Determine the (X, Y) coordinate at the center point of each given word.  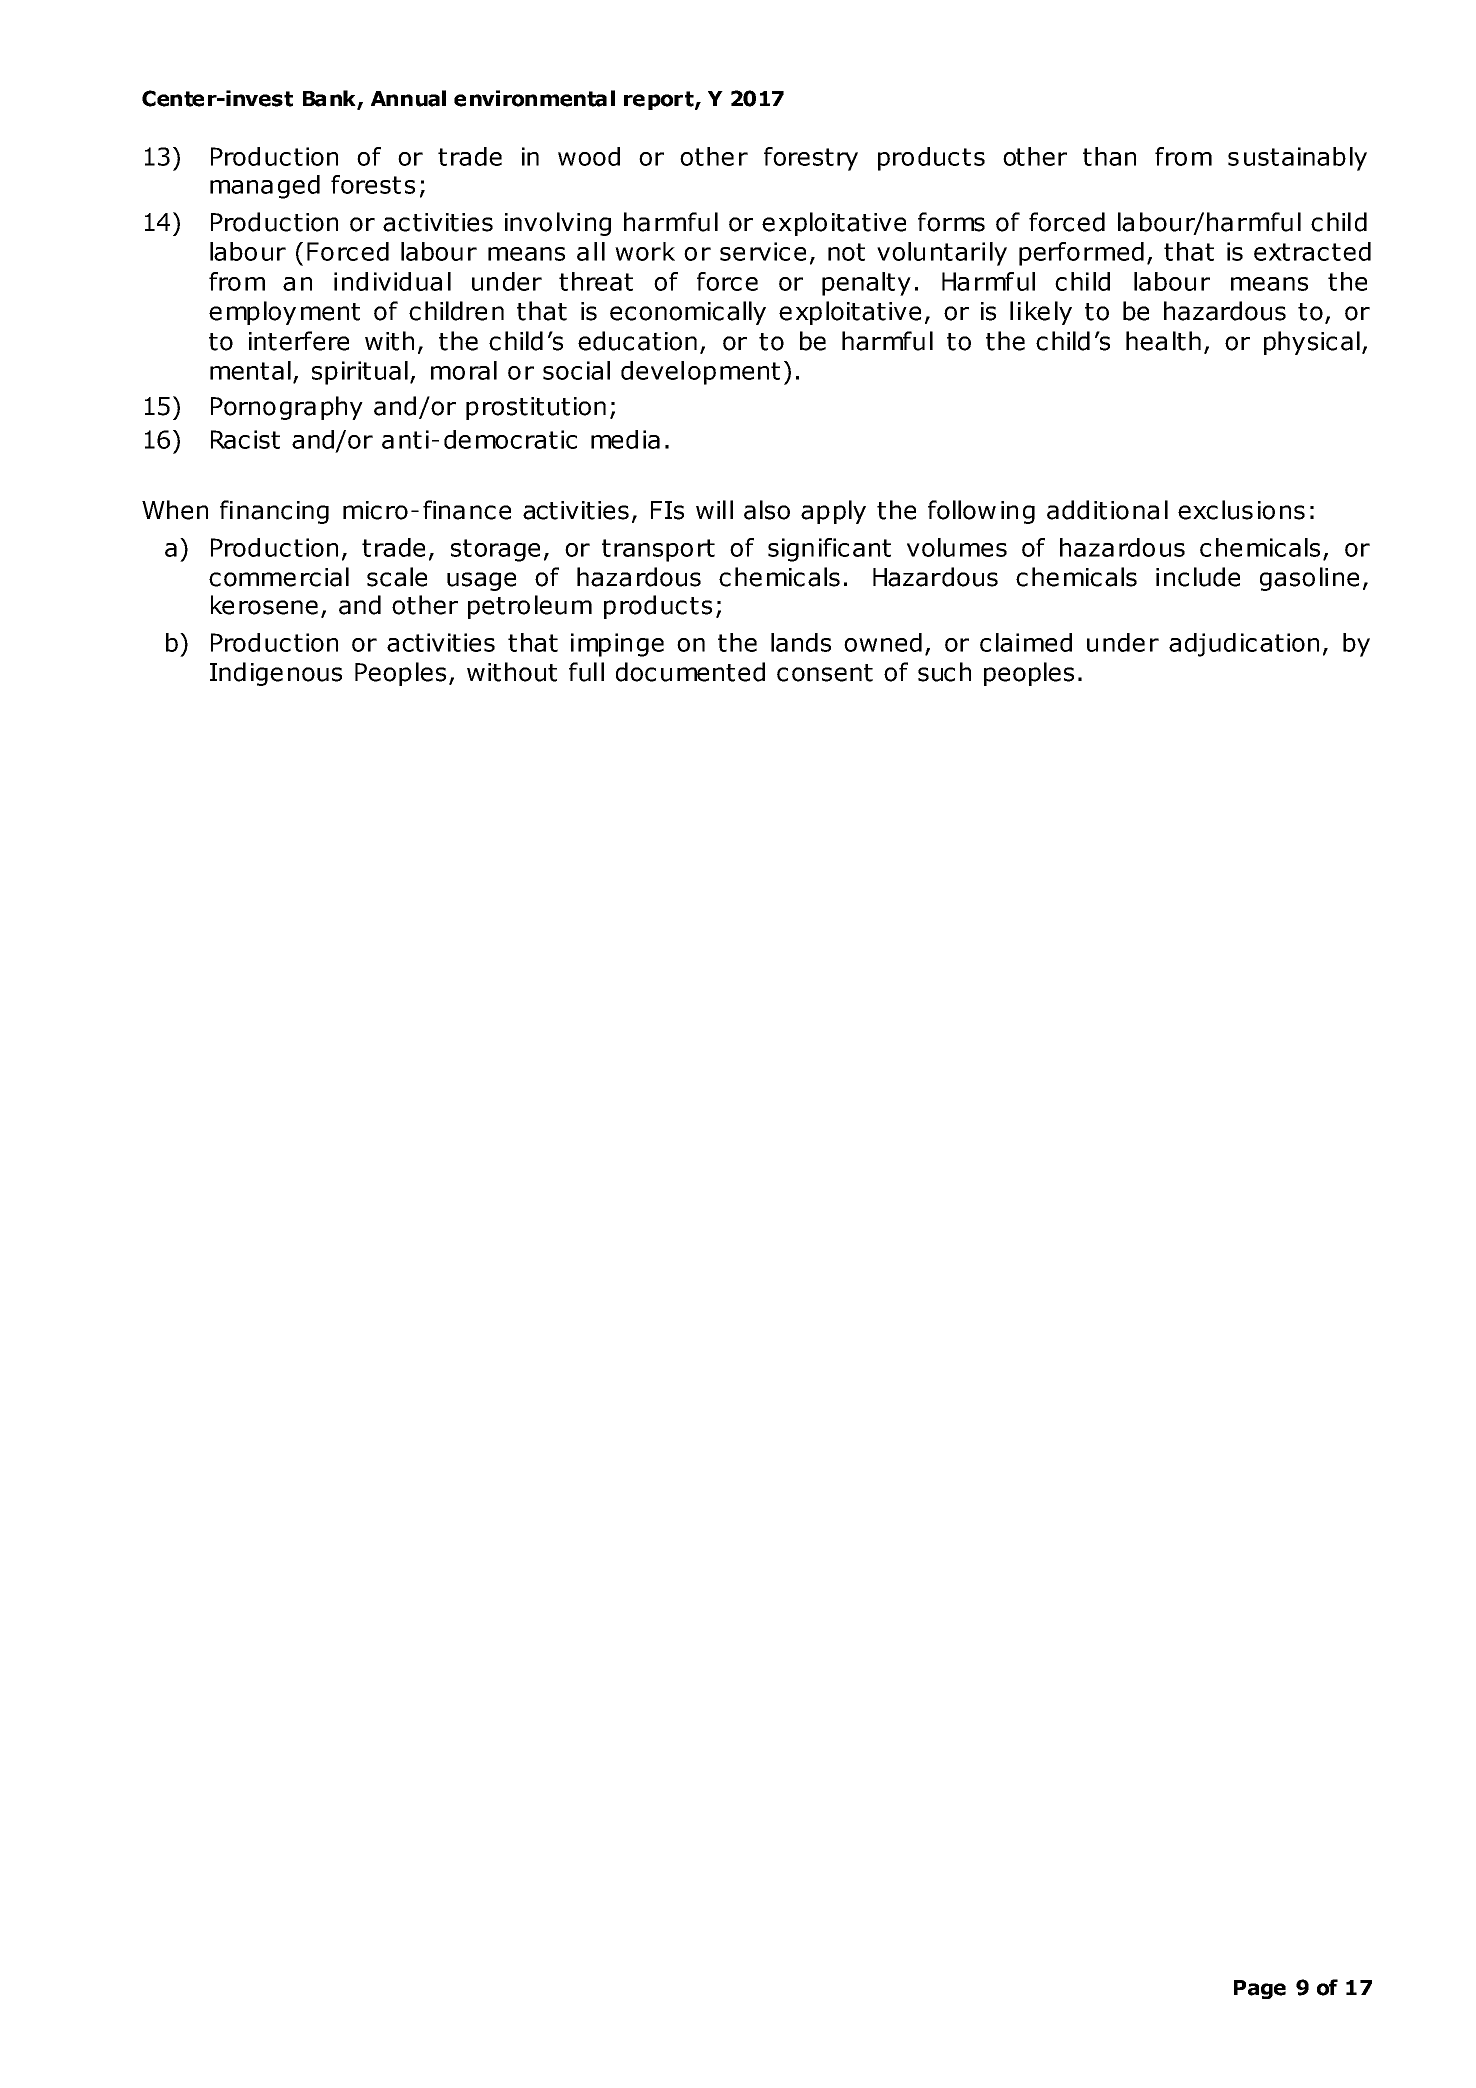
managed (265, 187)
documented (690, 672)
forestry (811, 159)
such (944, 672)
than (1109, 156)
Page (1260, 1989)
